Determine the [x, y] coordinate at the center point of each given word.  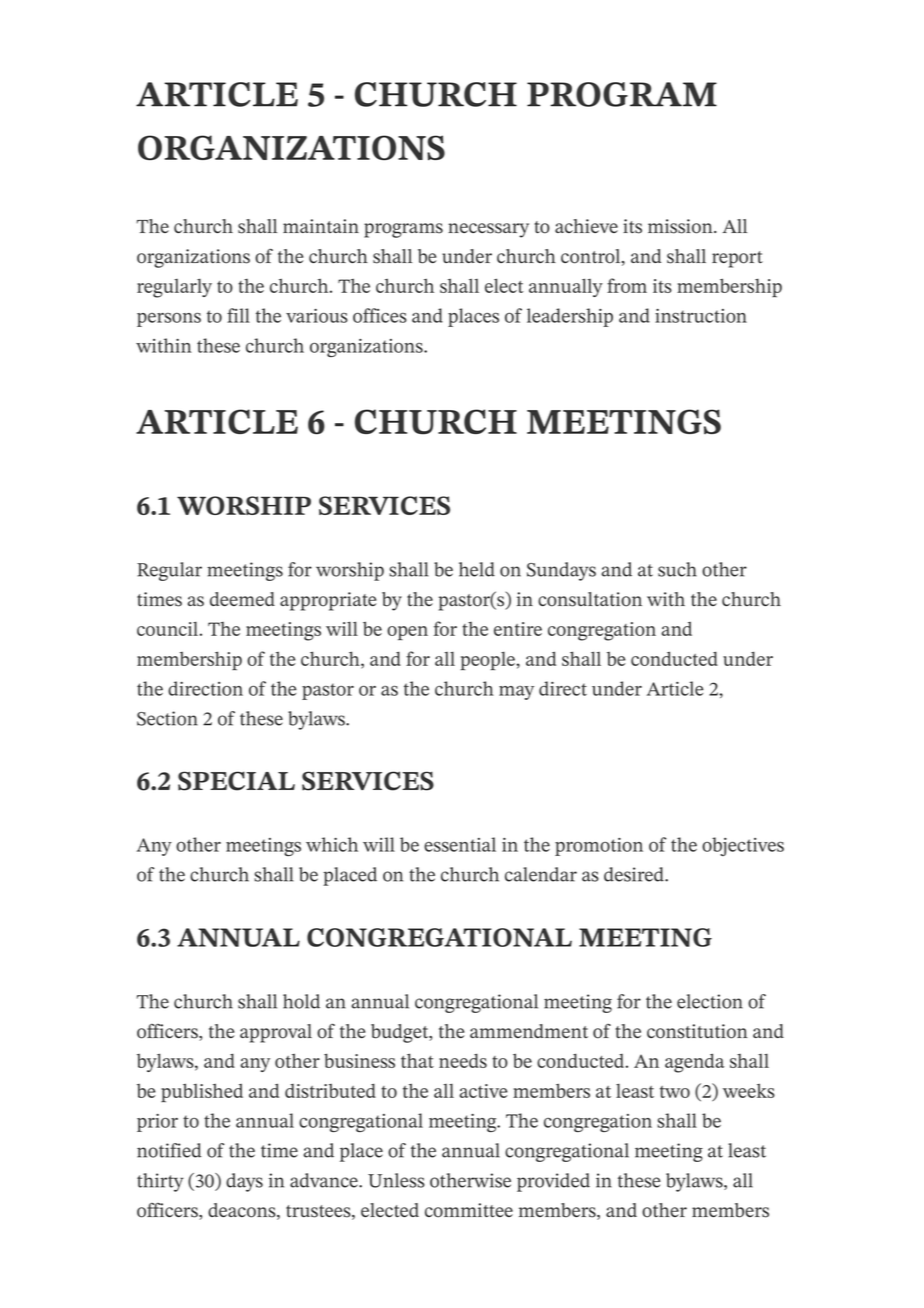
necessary [488, 230]
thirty [160, 1182]
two [675, 1092]
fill [238, 315]
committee [469, 1210]
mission [681, 226]
